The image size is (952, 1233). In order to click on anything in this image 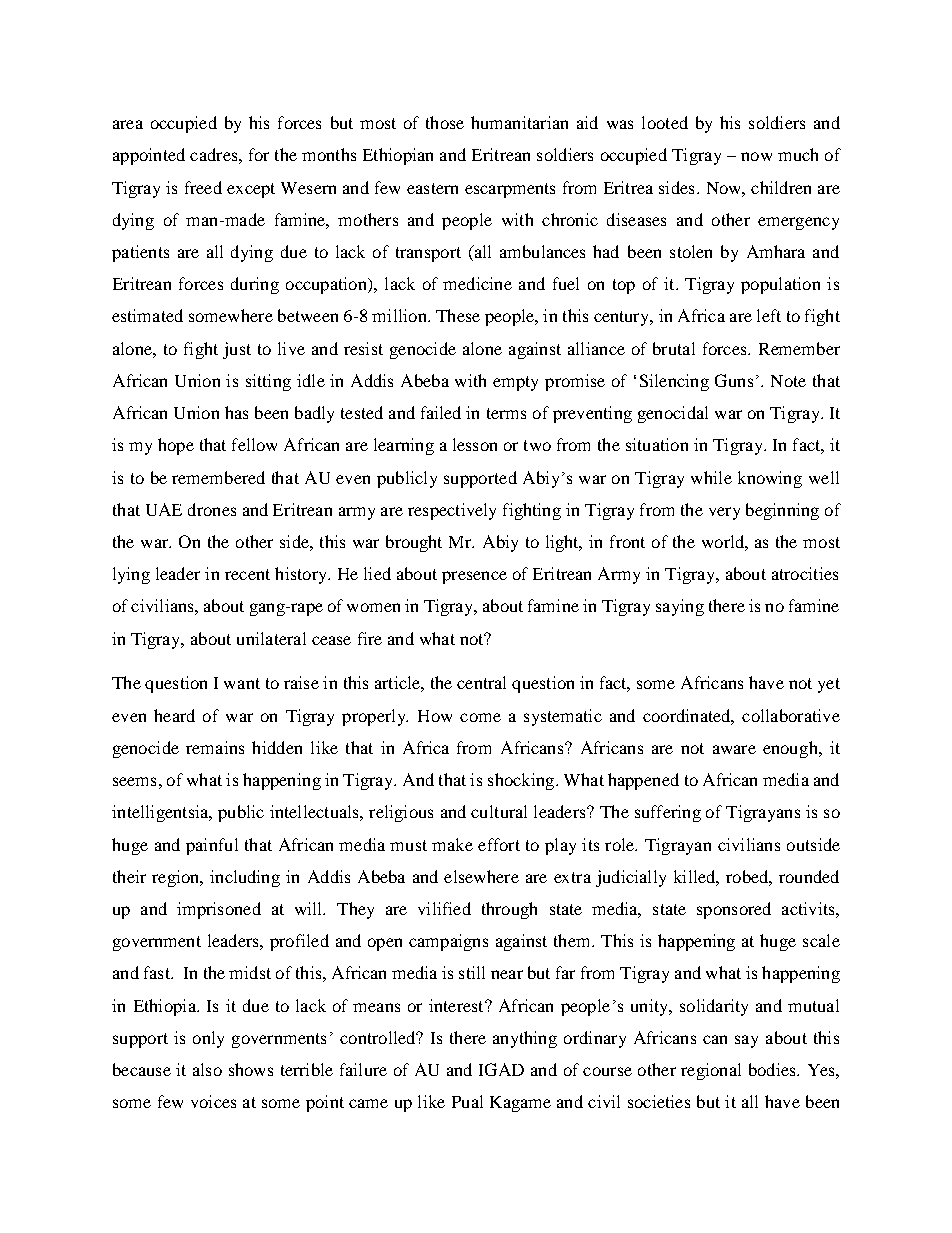, I will do `click(525, 1039)`.
